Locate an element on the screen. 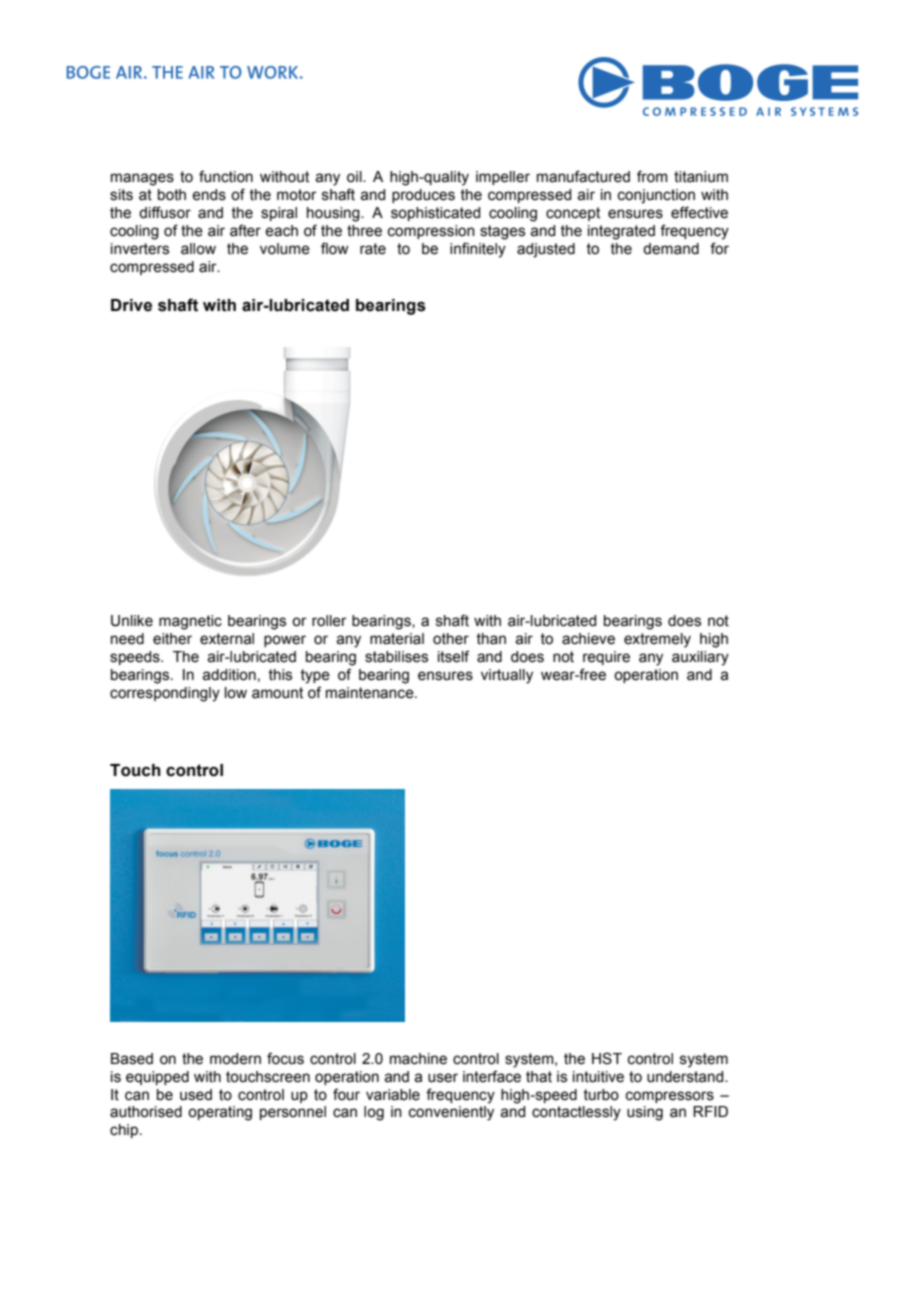 The image size is (924, 1308). stabilises is located at coordinates (396, 657).
